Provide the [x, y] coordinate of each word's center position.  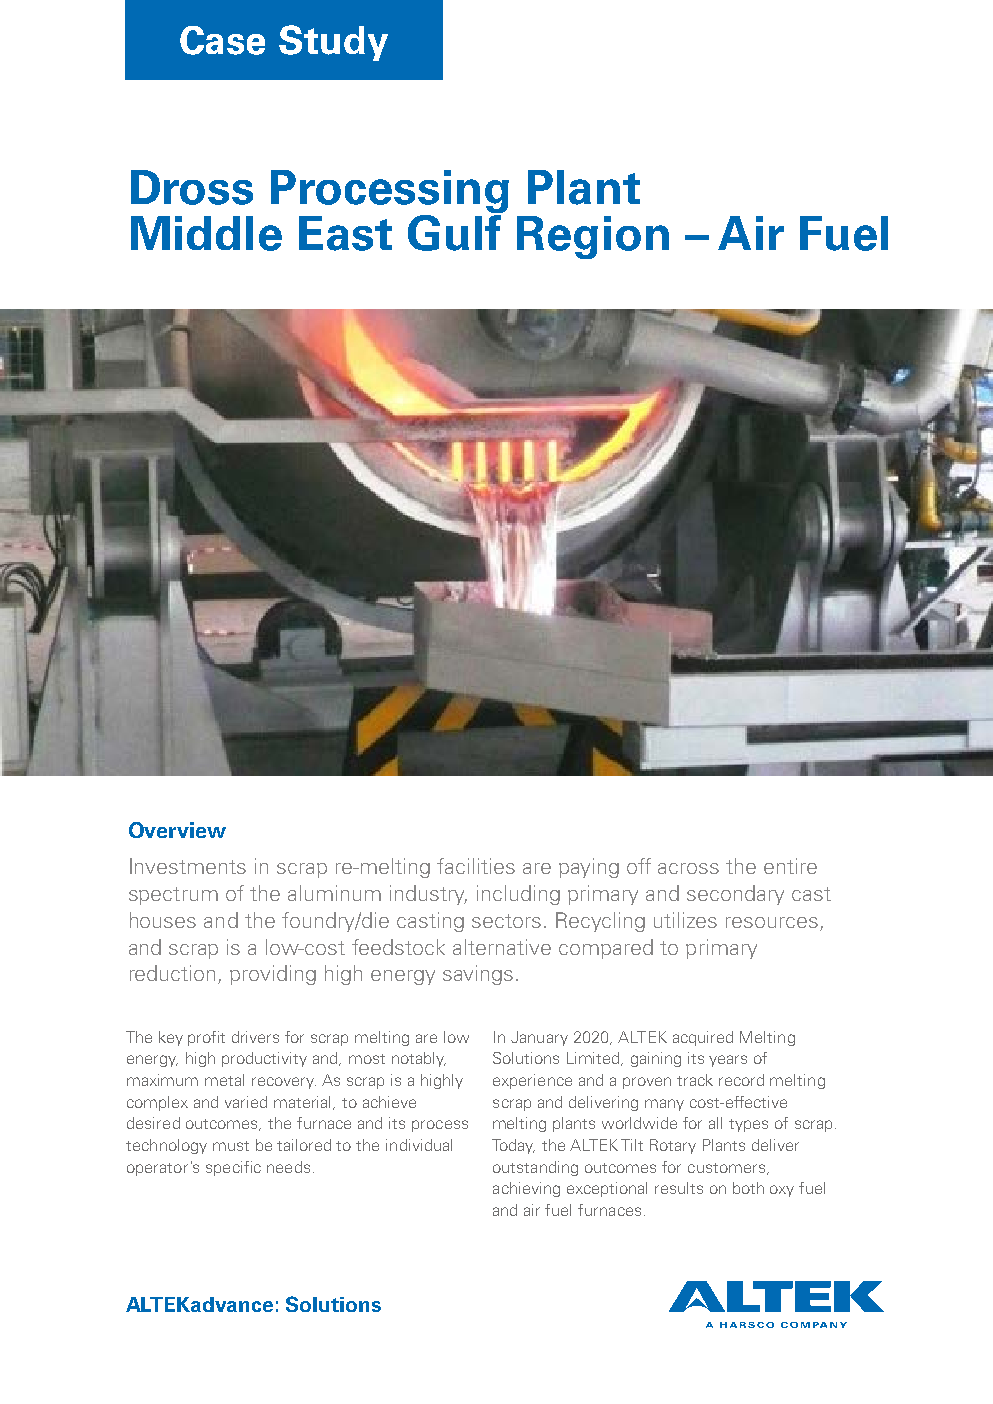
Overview [177, 830]
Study [333, 43]
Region [593, 237]
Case [222, 40]
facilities [476, 866]
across [688, 868]
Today [513, 1146]
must [231, 1146]
